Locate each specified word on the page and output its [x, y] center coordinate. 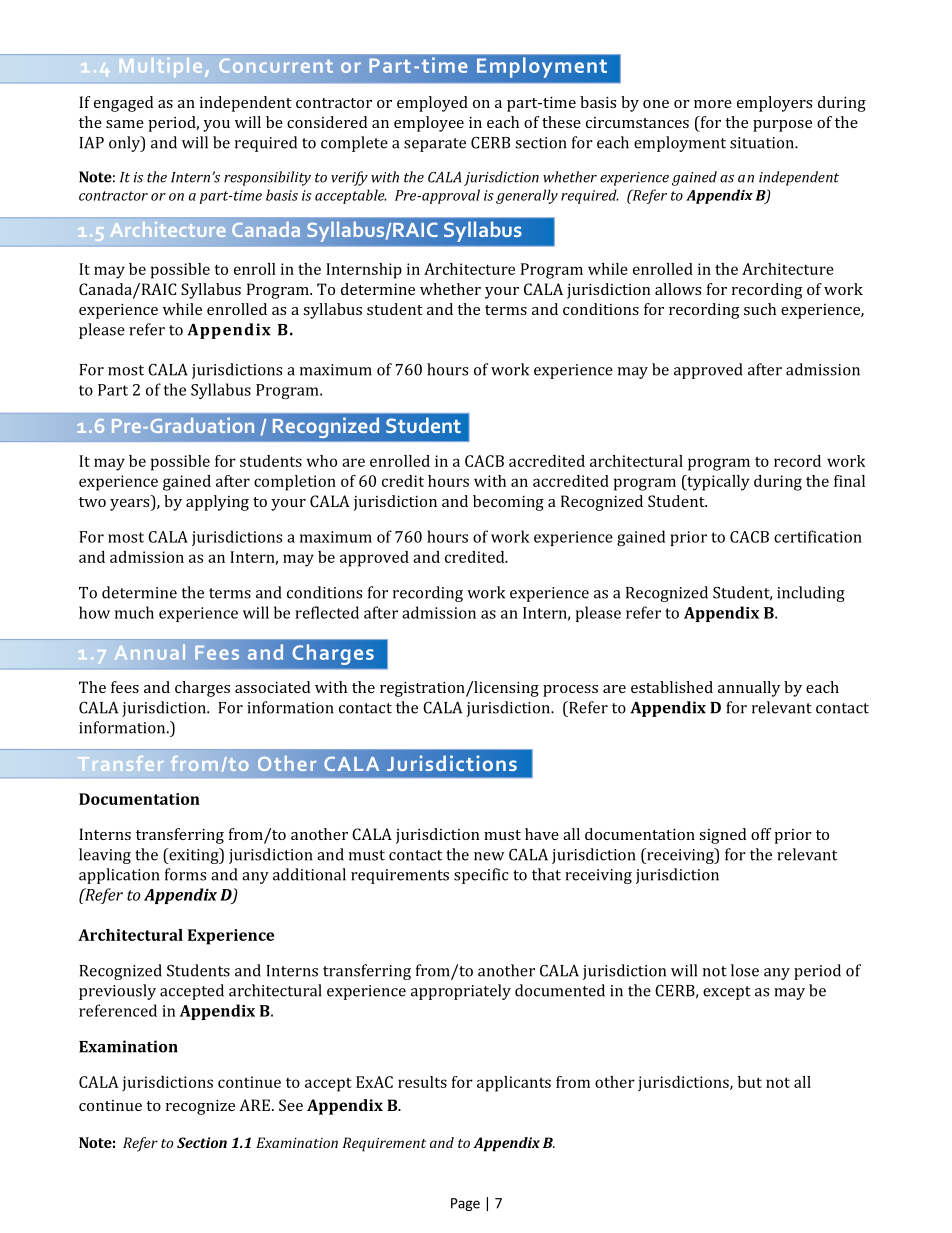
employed [432, 104]
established [672, 687]
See [291, 1105]
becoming [508, 503]
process [570, 691]
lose [745, 970]
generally [527, 196]
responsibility [267, 178]
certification [818, 536]
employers [774, 104]
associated [272, 687]
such [760, 309]
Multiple [161, 67]
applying [217, 503]
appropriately [461, 992]
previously [117, 992]
